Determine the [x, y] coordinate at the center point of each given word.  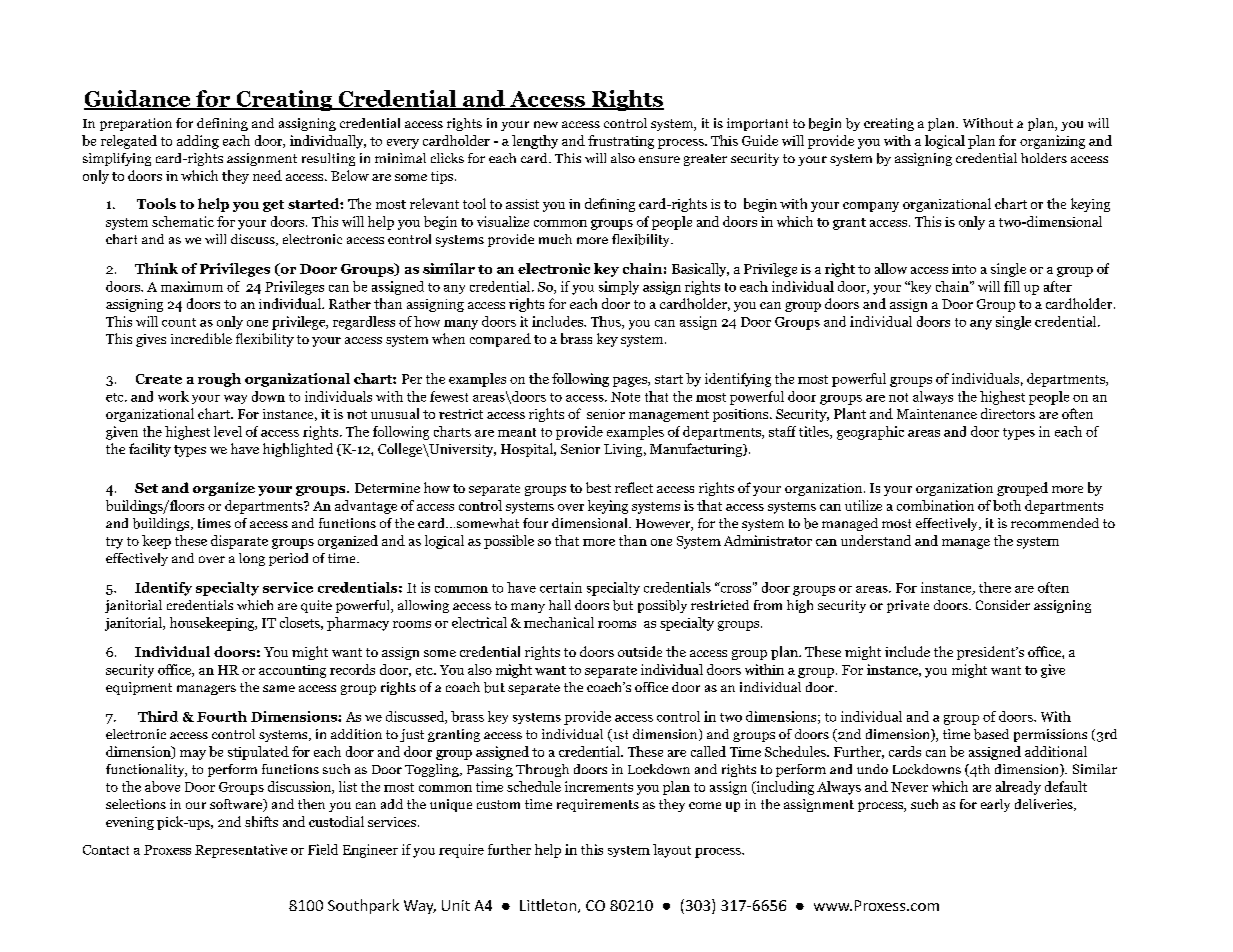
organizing [1052, 142]
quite [316, 606]
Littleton [549, 906]
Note [625, 397]
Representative [241, 851]
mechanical [559, 622]
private [908, 606]
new [546, 124]
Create [159, 379]
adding [198, 142]
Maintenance [937, 414]
